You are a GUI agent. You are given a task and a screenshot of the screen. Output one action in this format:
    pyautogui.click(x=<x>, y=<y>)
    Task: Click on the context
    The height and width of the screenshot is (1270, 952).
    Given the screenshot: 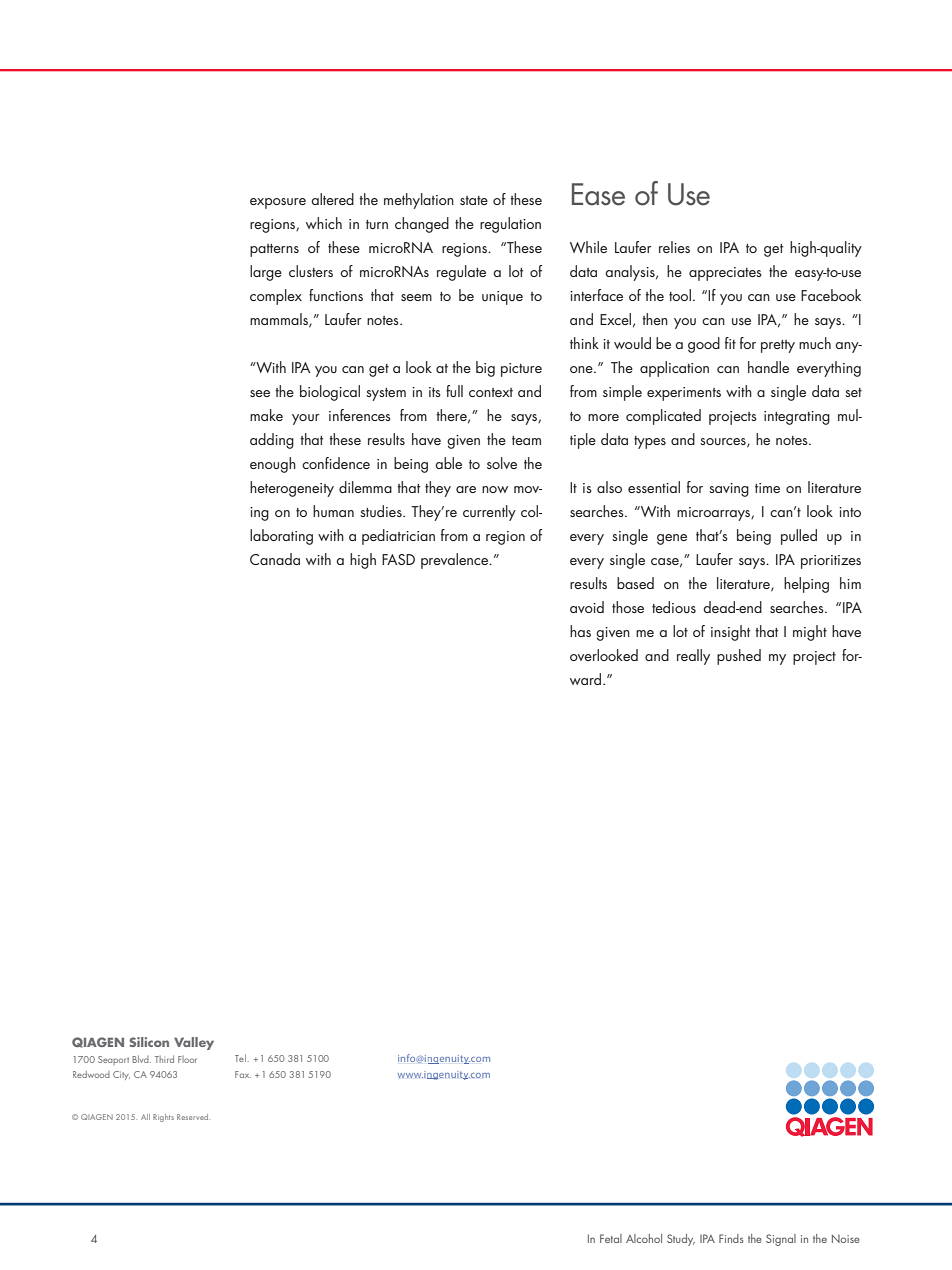 What is the action you would take?
    pyautogui.click(x=491, y=392)
